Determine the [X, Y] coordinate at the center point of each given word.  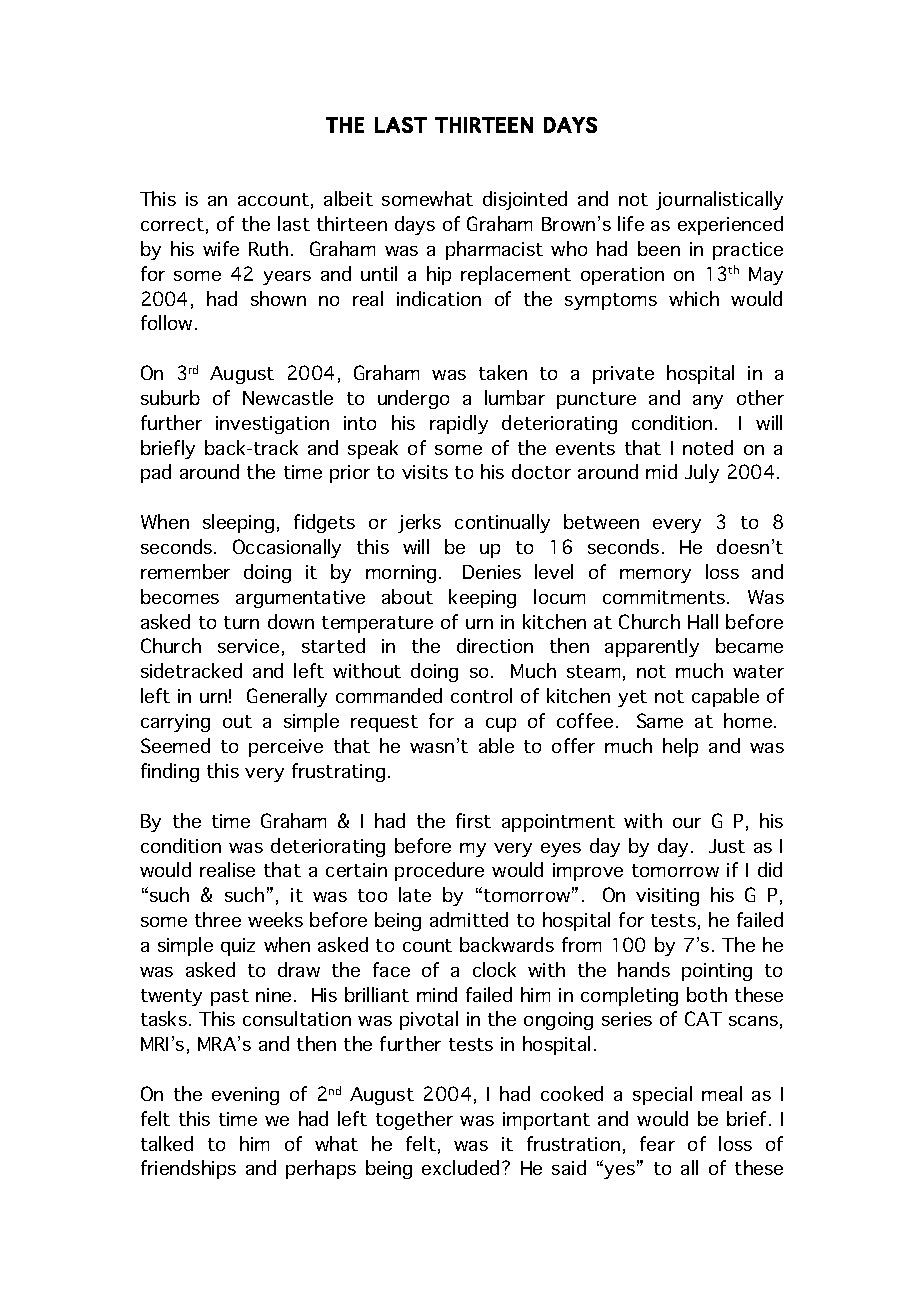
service [248, 646]
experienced [730, 225]
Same [660, 720]
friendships [188, 1169]
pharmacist [494, 250]
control [481, 695]
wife [221, 248]
